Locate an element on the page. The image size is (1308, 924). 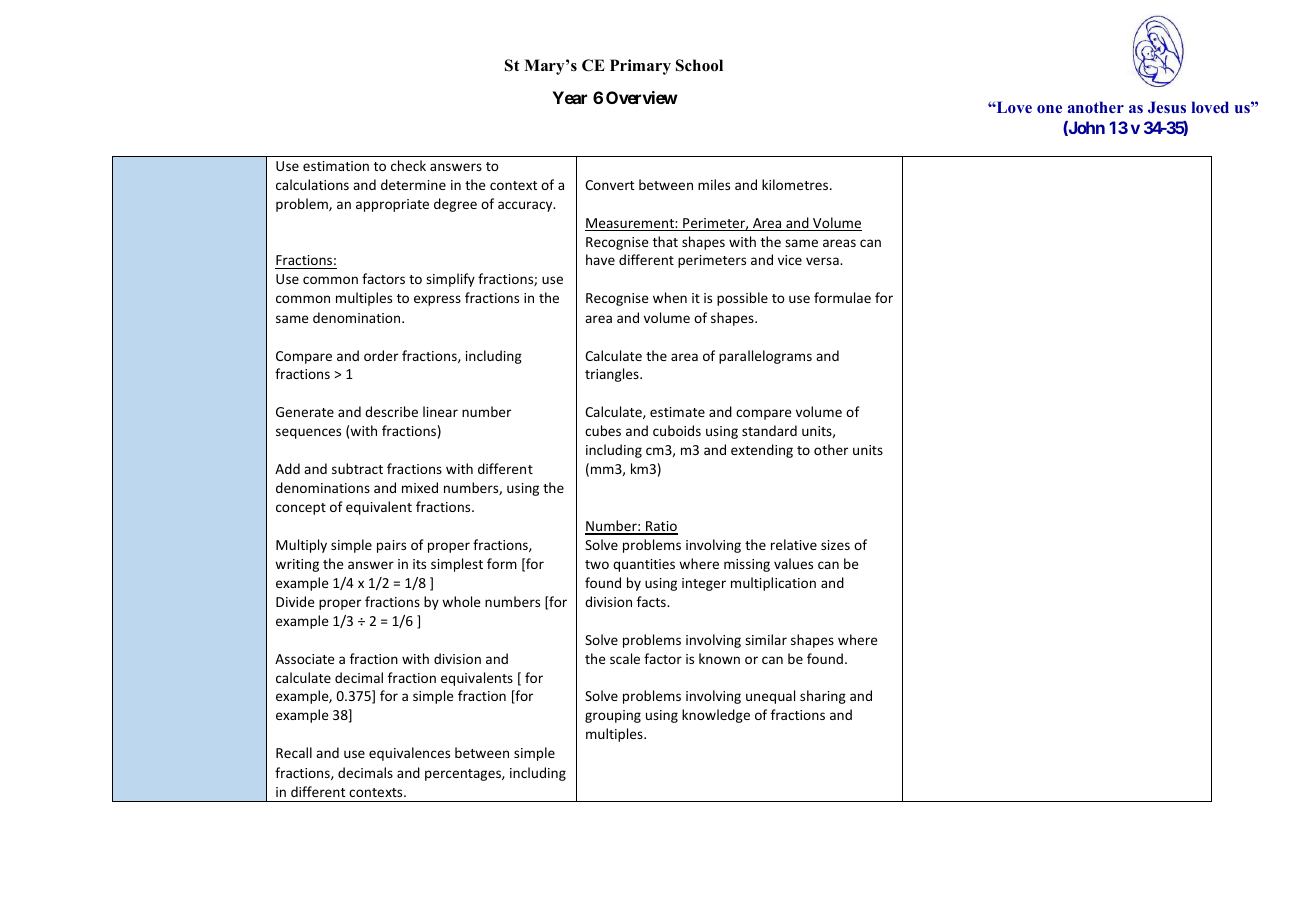
whole is located at coordinates (461, 601).
